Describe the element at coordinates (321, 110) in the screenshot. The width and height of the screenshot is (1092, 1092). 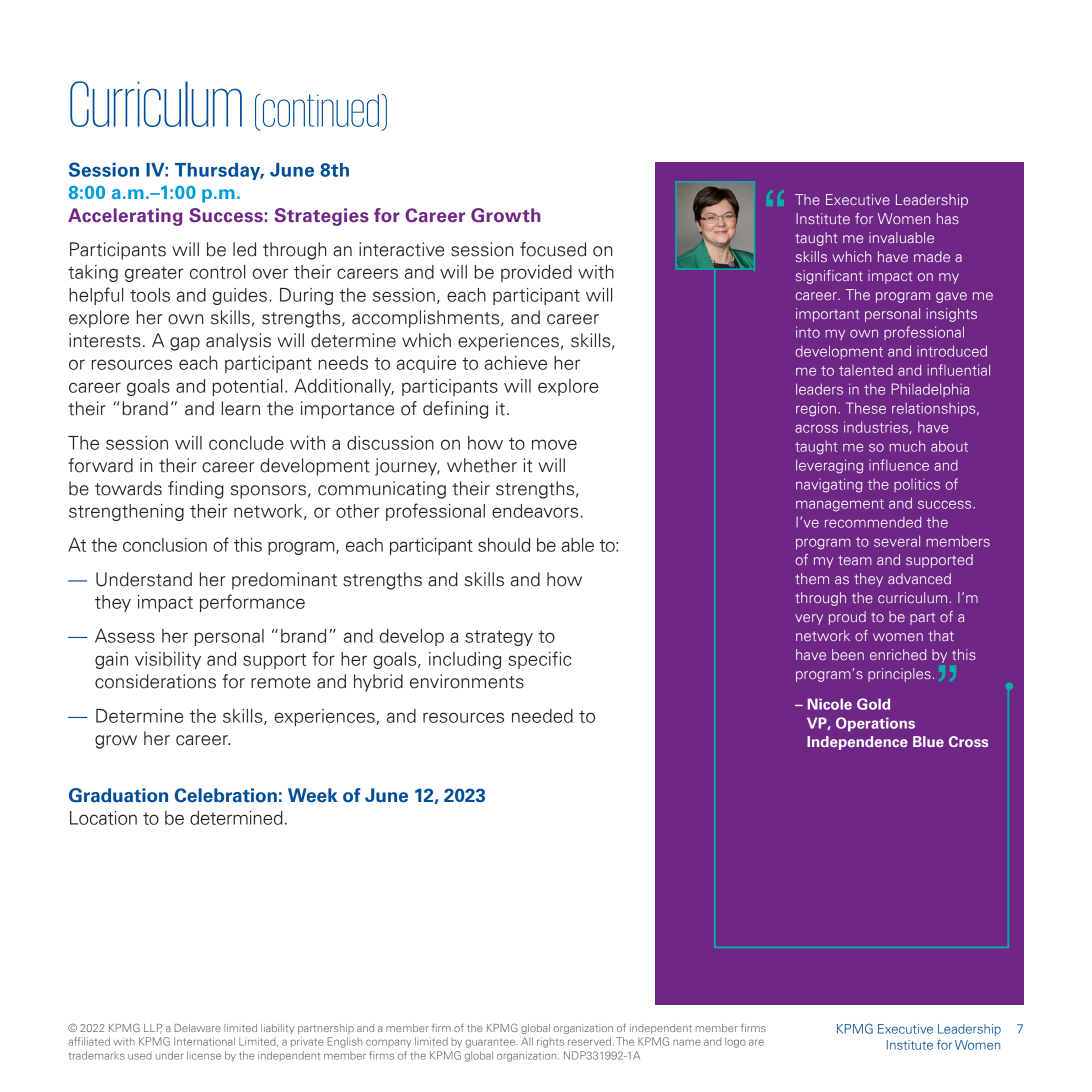
I see `continued` at that location.
